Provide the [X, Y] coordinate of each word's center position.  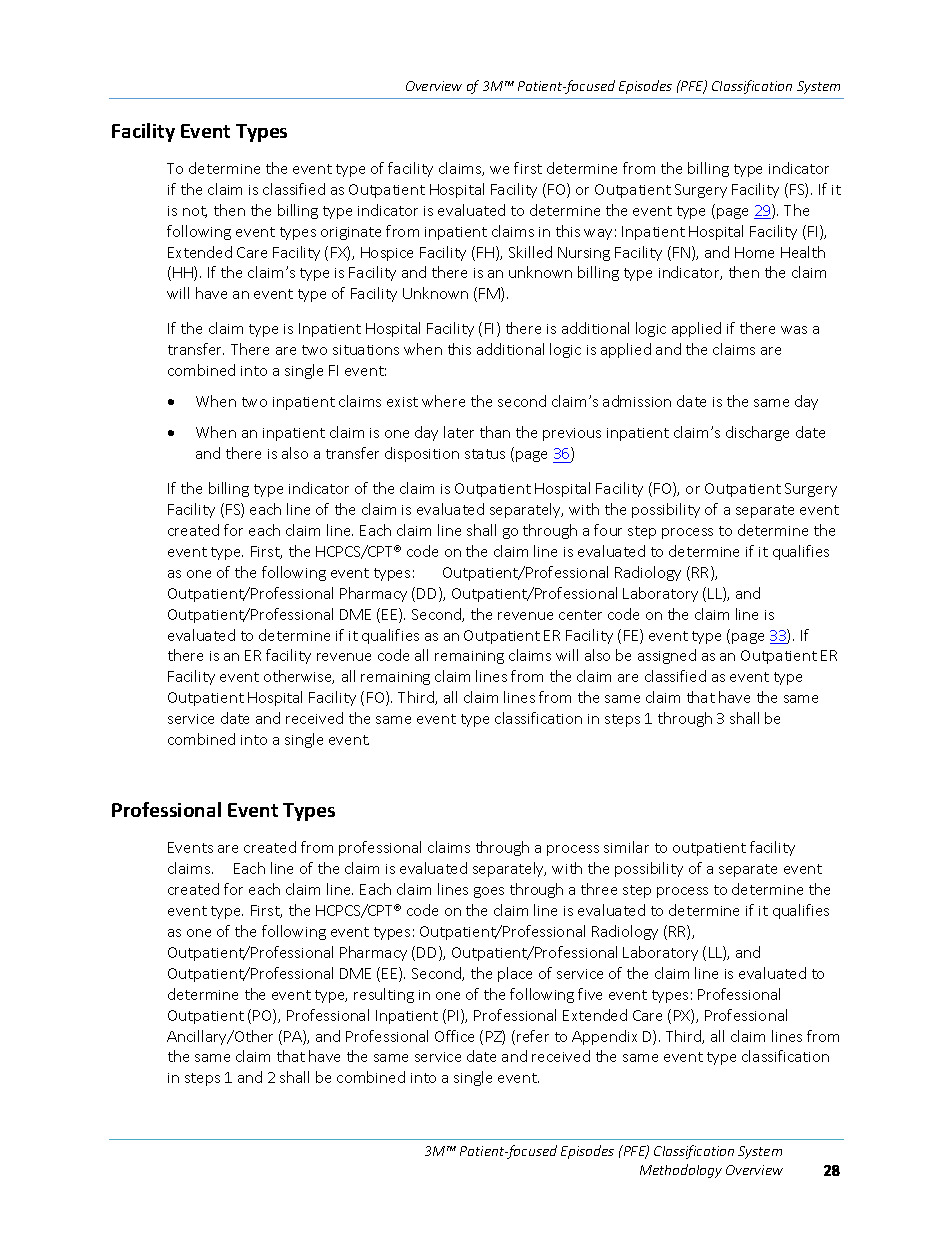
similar [626, 847]
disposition [422, 454]
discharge [757, 433]
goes [489, 892]
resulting [384, 995]
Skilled [530, 252]
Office [454, 1036]
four [608, 530]
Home [754, 252]
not [195, 212]
